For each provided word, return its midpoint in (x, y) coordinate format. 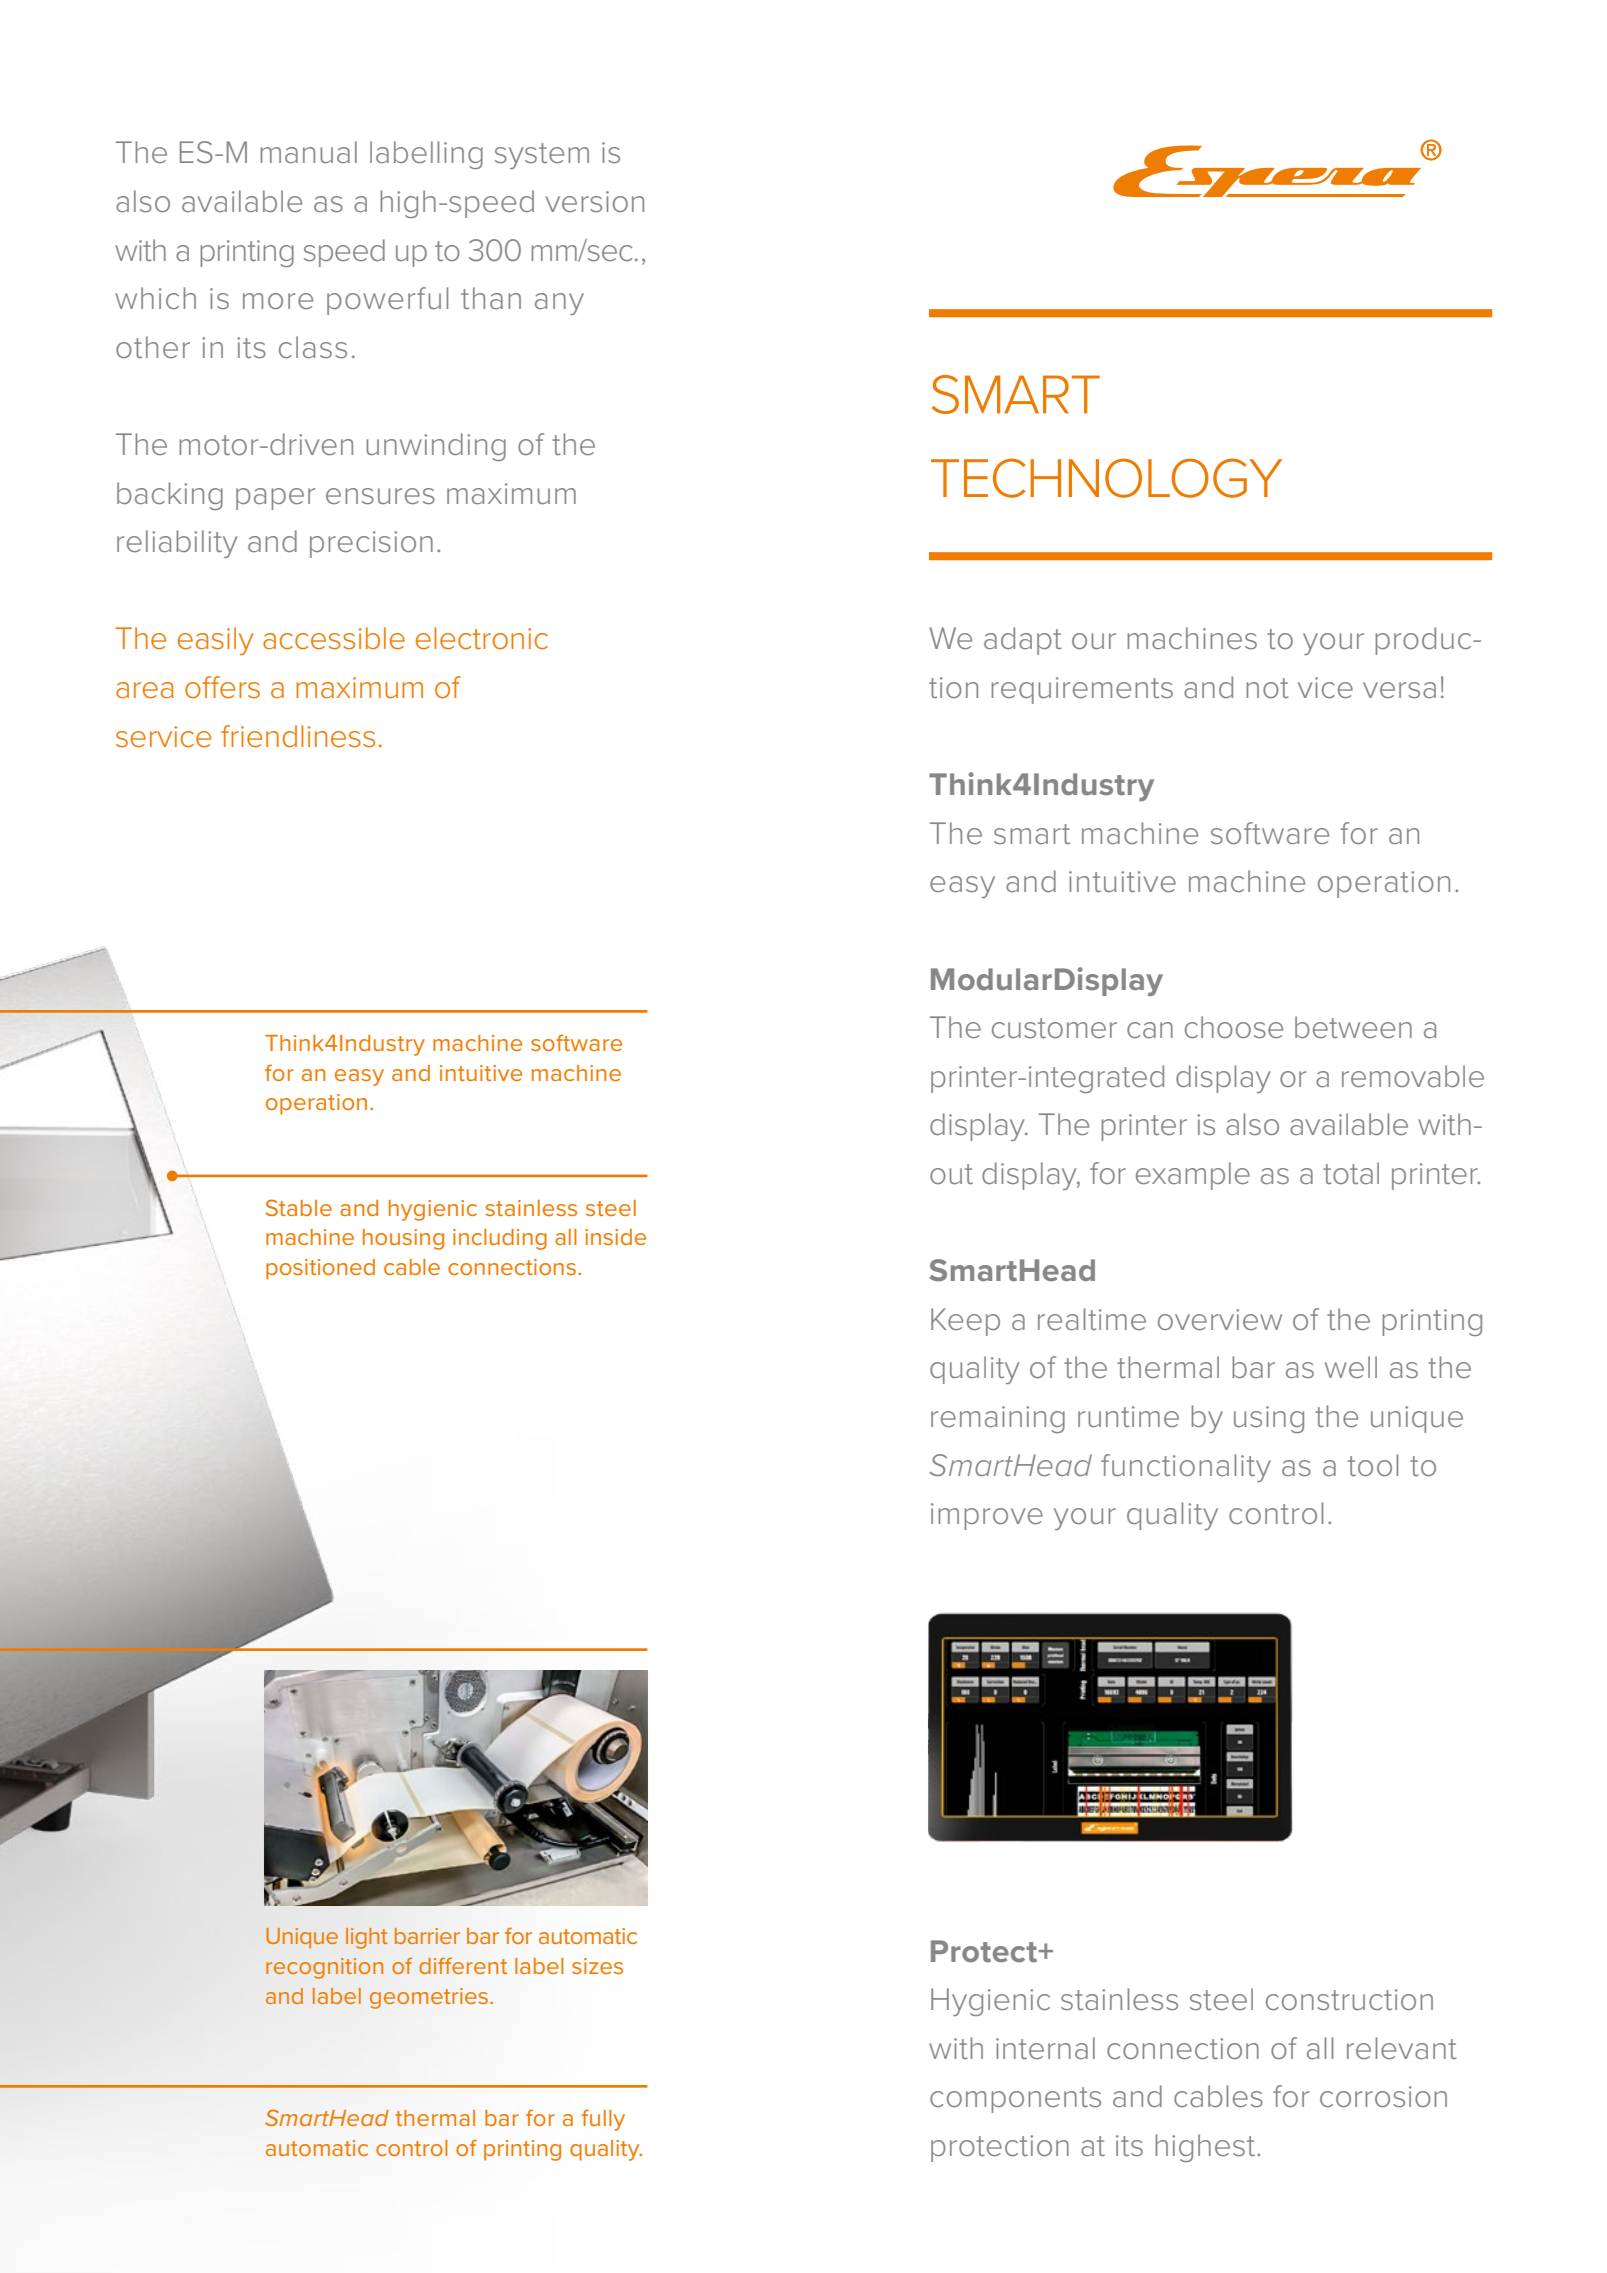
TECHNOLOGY (1106, 478)
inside (615, 1237)
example (1193, 1176)
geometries (430, 1998)
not (1267, 688)
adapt (1023, 641)
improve (987, 1516)
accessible (334, 638)
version (594, 201)
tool (1373, 1465)
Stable (299, 1207)
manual (308, 152)
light (367, 1938)
